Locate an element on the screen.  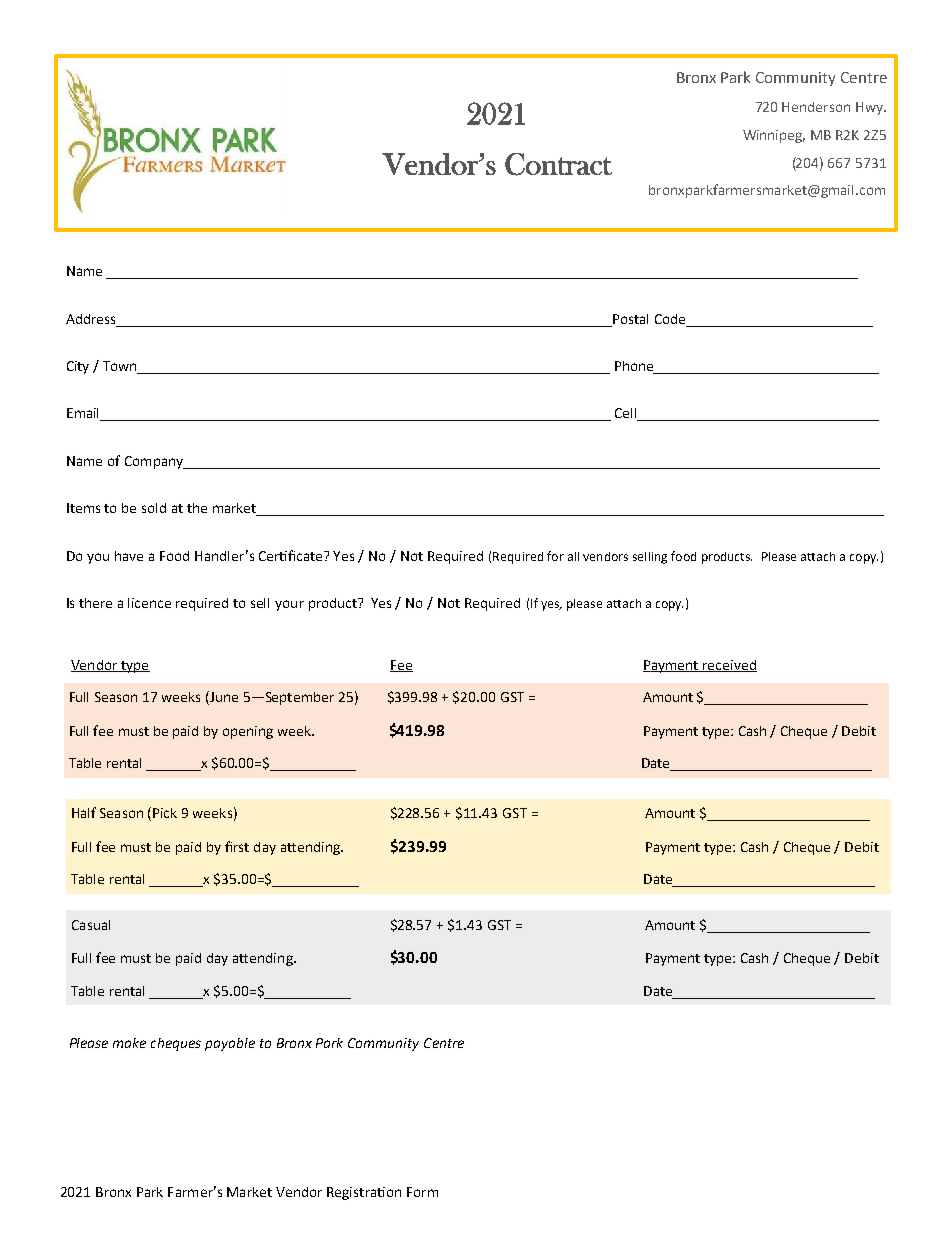
Registration is located at coordinates (364, 1193).
